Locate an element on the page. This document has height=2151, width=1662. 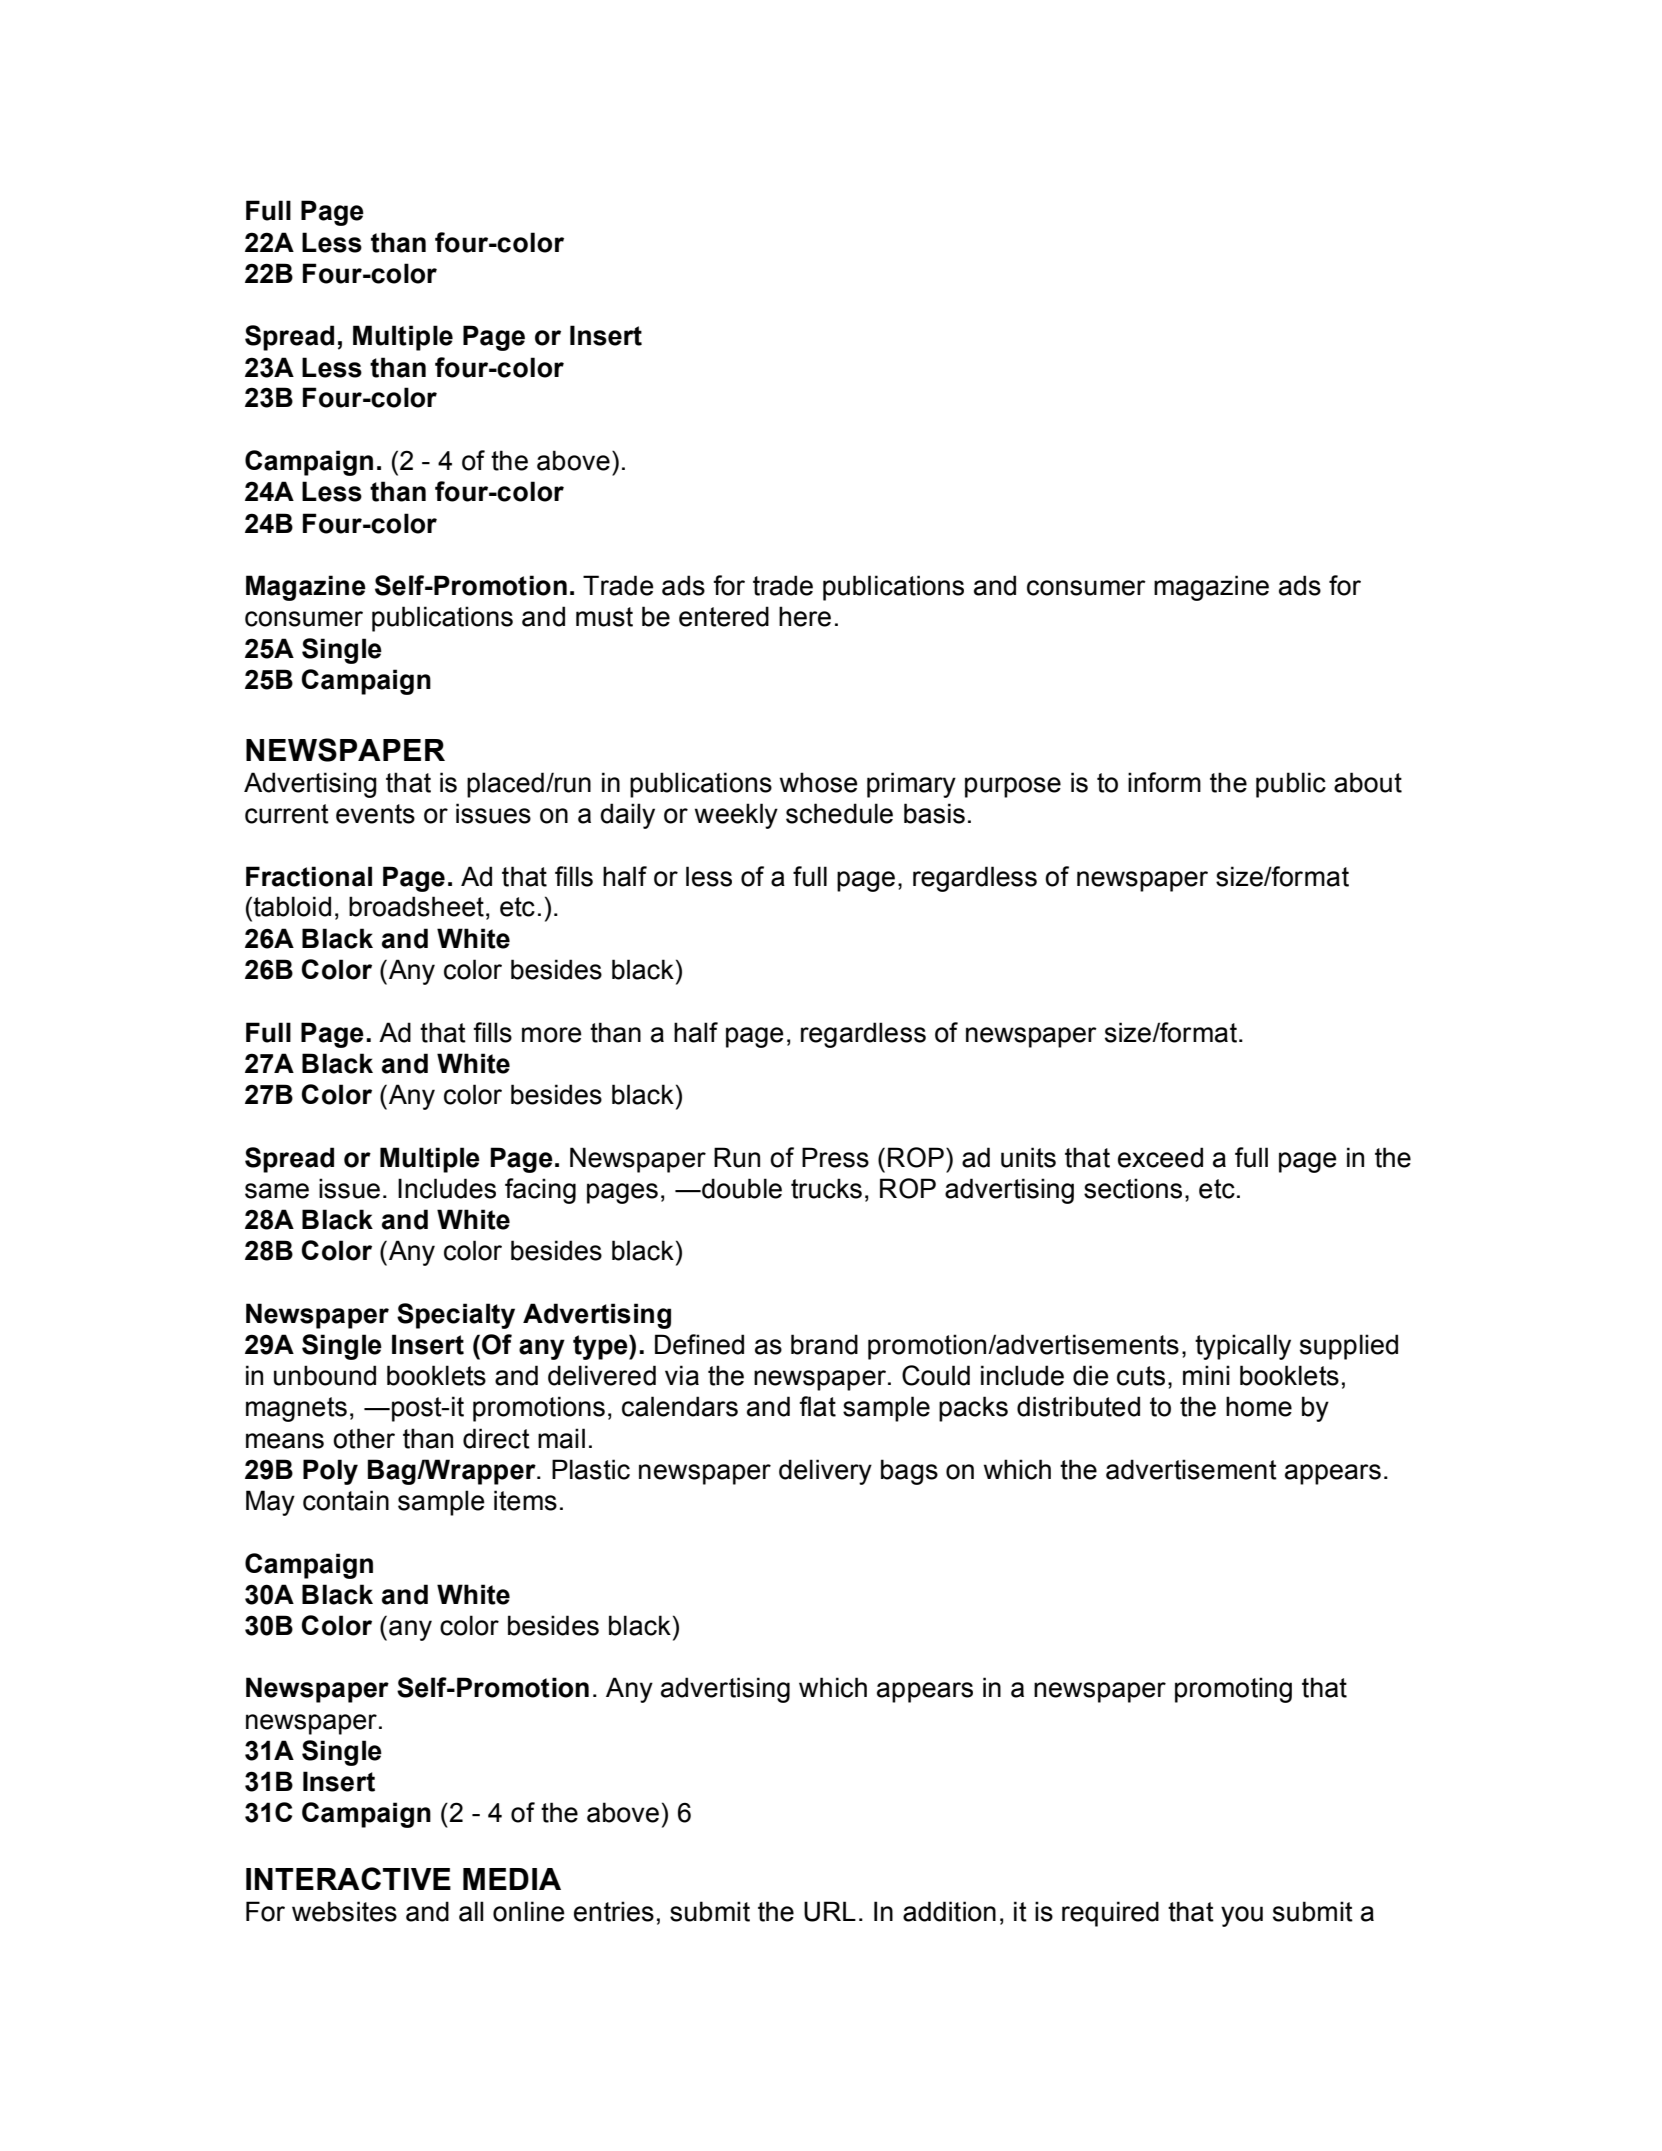
INTERACTIVE is located at coordinates (348, 1878).
